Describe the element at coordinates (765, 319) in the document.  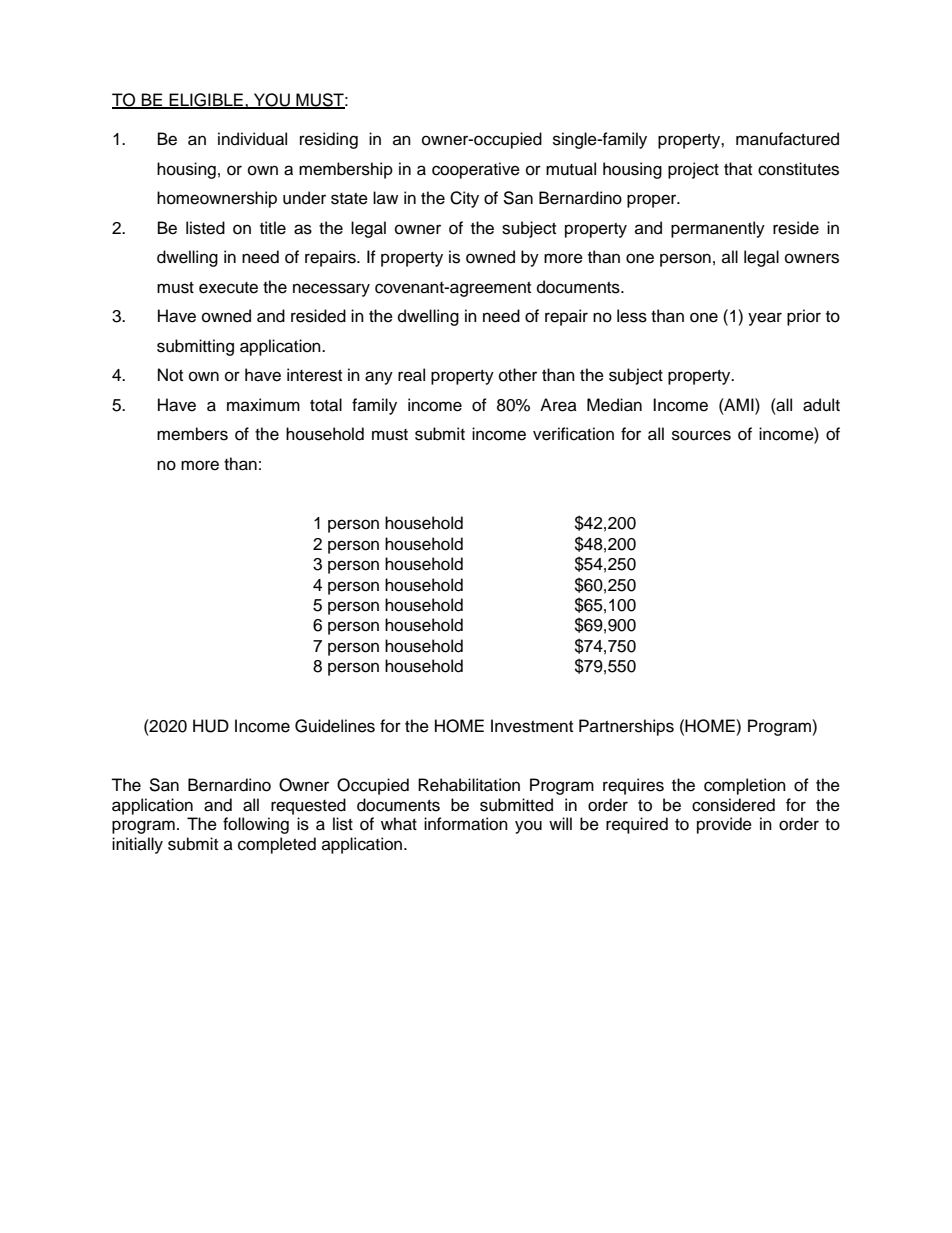
I see `year` at that location.
